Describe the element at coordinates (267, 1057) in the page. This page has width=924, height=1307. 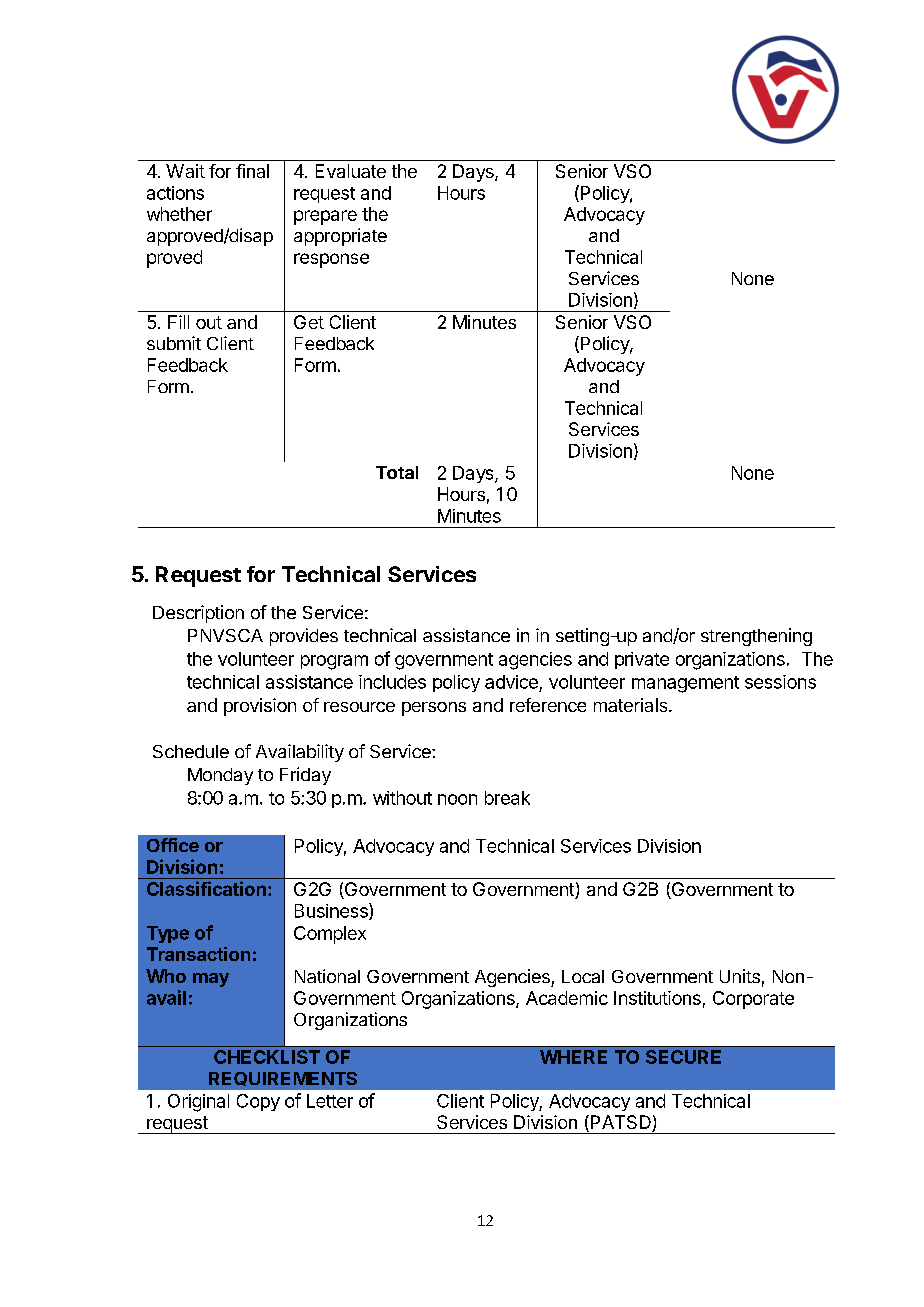
I see `CHECKLIST` at that location.
